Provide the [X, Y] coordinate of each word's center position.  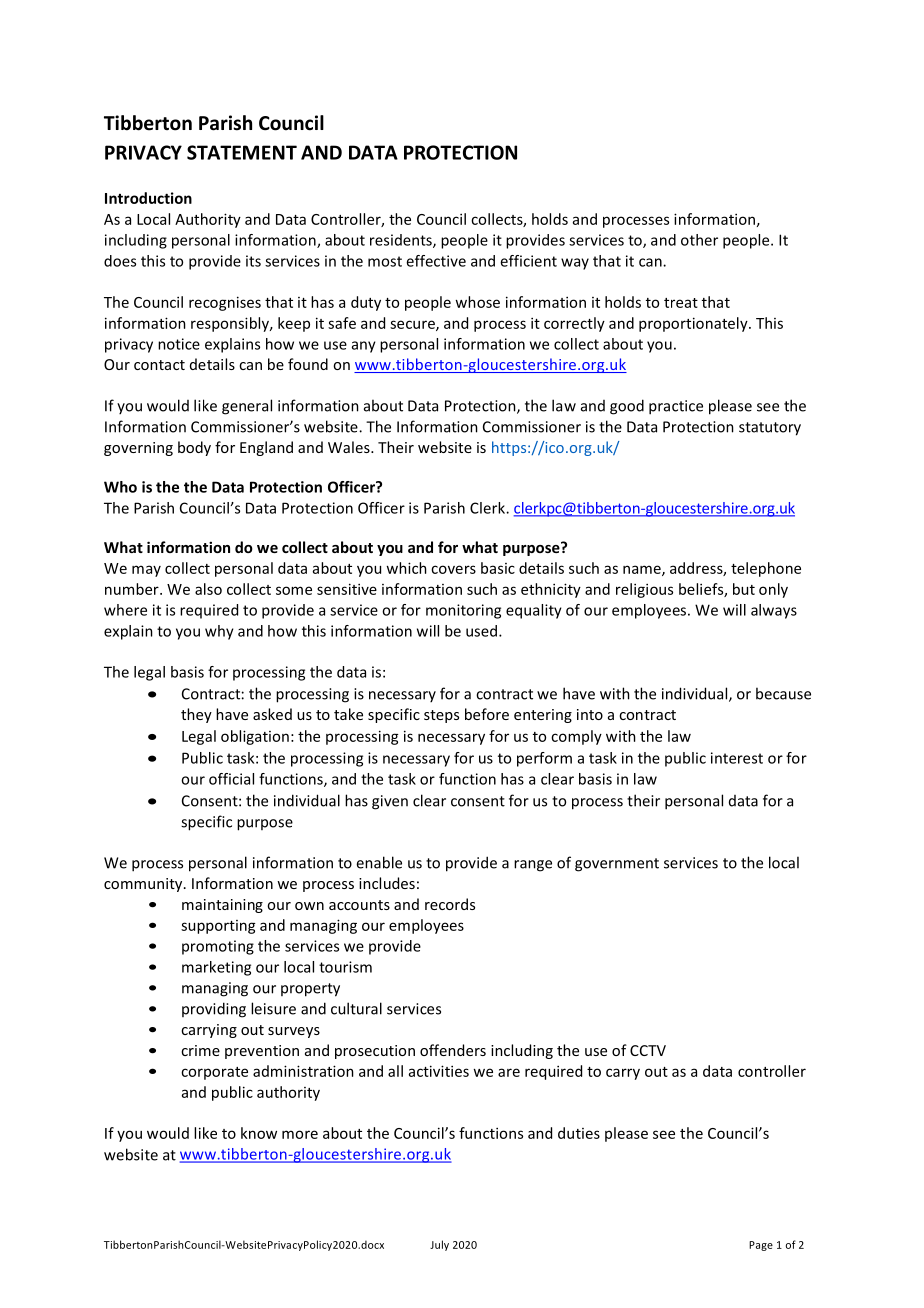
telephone [766, 569]
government [617, 865]
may [146, 571]
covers [453, 569]
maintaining [222, 906]
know [259, 1133]
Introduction [148, 198]
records [450, 904]
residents [402, 241]
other [699, 240]
